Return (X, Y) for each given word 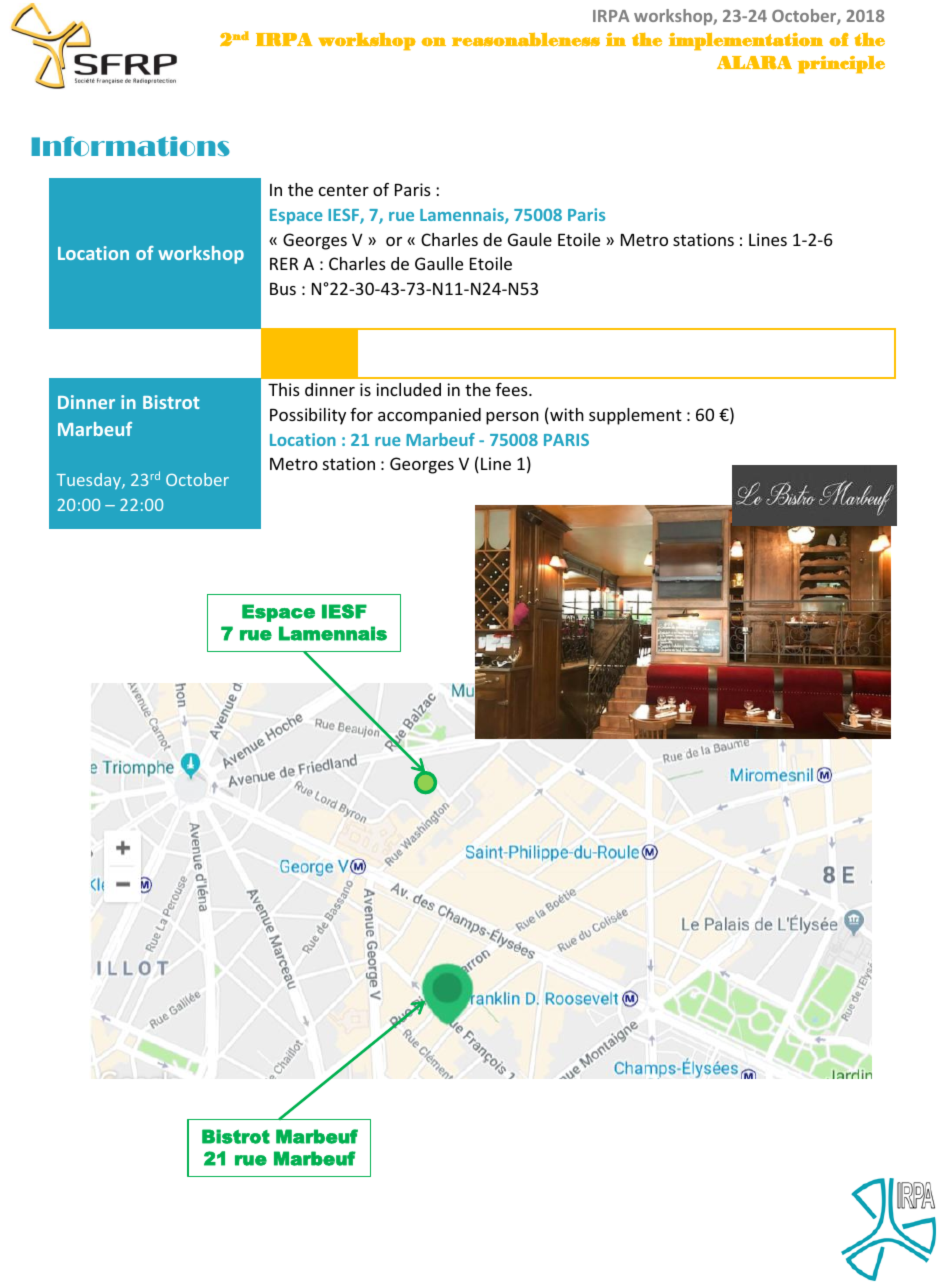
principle (841, 64)
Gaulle (439, 263)
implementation (746, 41)
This (284, 389)
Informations (130, 146)
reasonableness (526, 39)
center (344, 190)
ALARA (754, 62)
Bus (283, 289)
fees (513, 389)
